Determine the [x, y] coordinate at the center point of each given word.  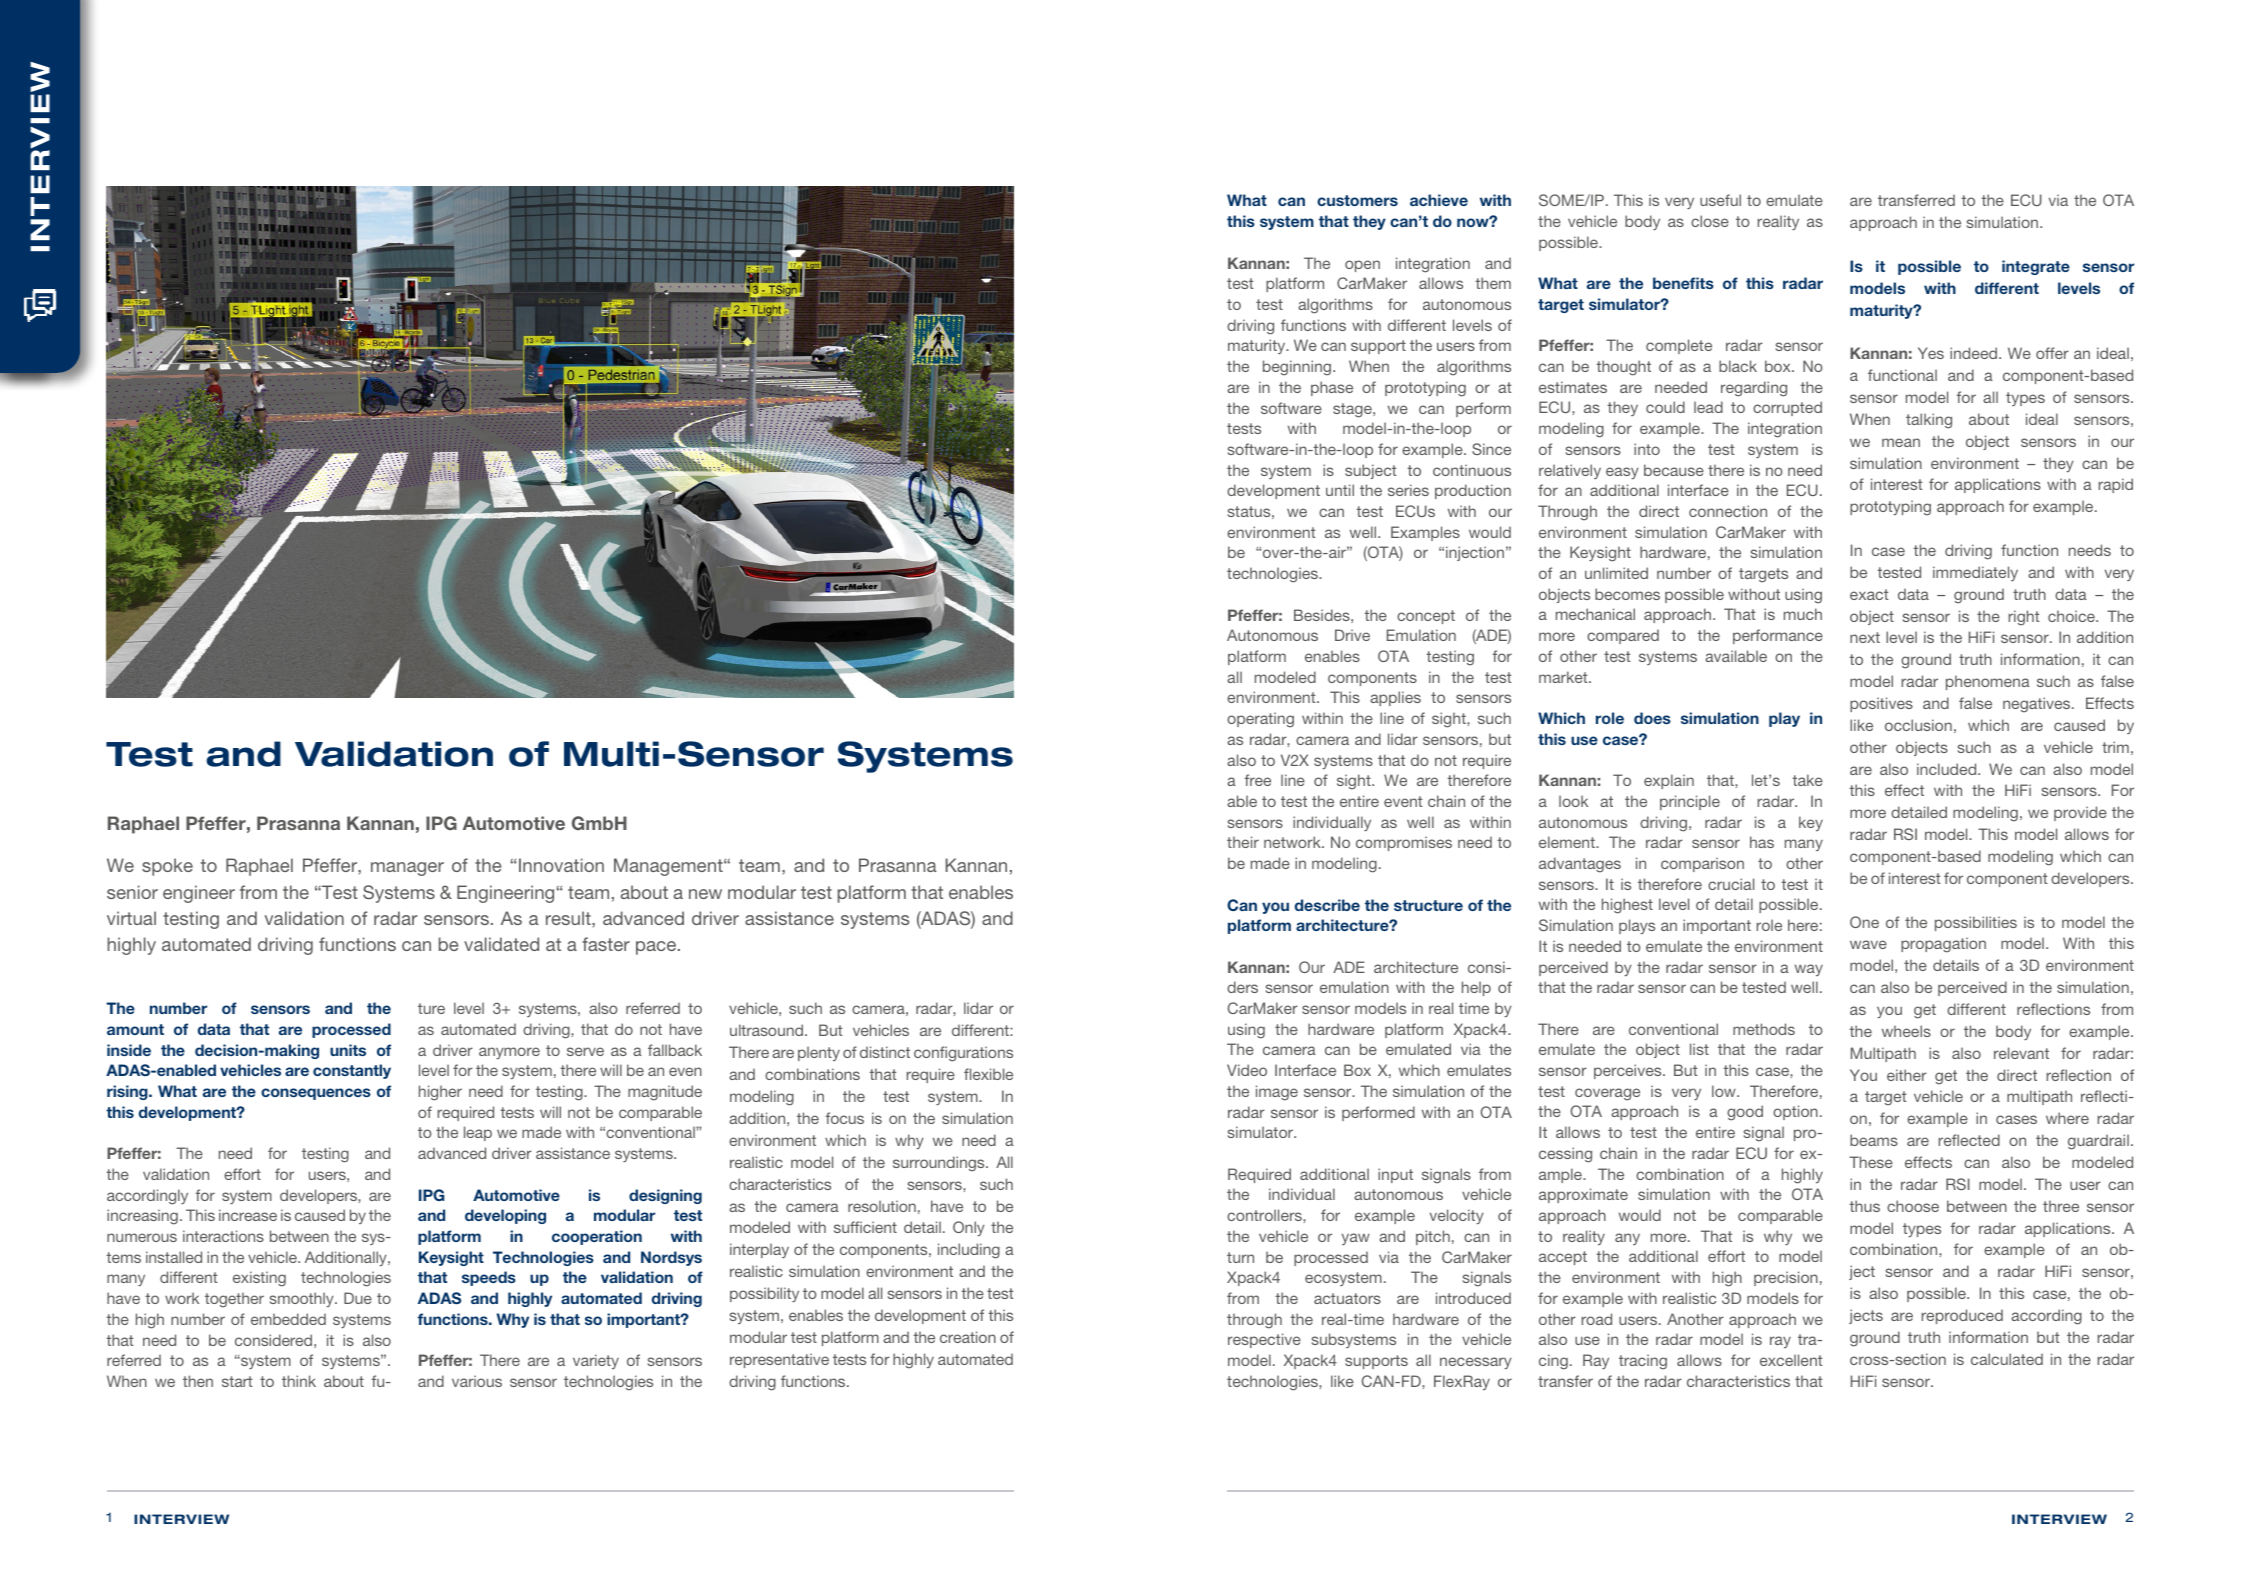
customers [1357, 200]
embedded [288, 1319]
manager [407, 869]
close [1710, 221]
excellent [1791, 1360]
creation [968, 1337]
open [1362, 266]
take [1807, 780]
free [1258, 780]
